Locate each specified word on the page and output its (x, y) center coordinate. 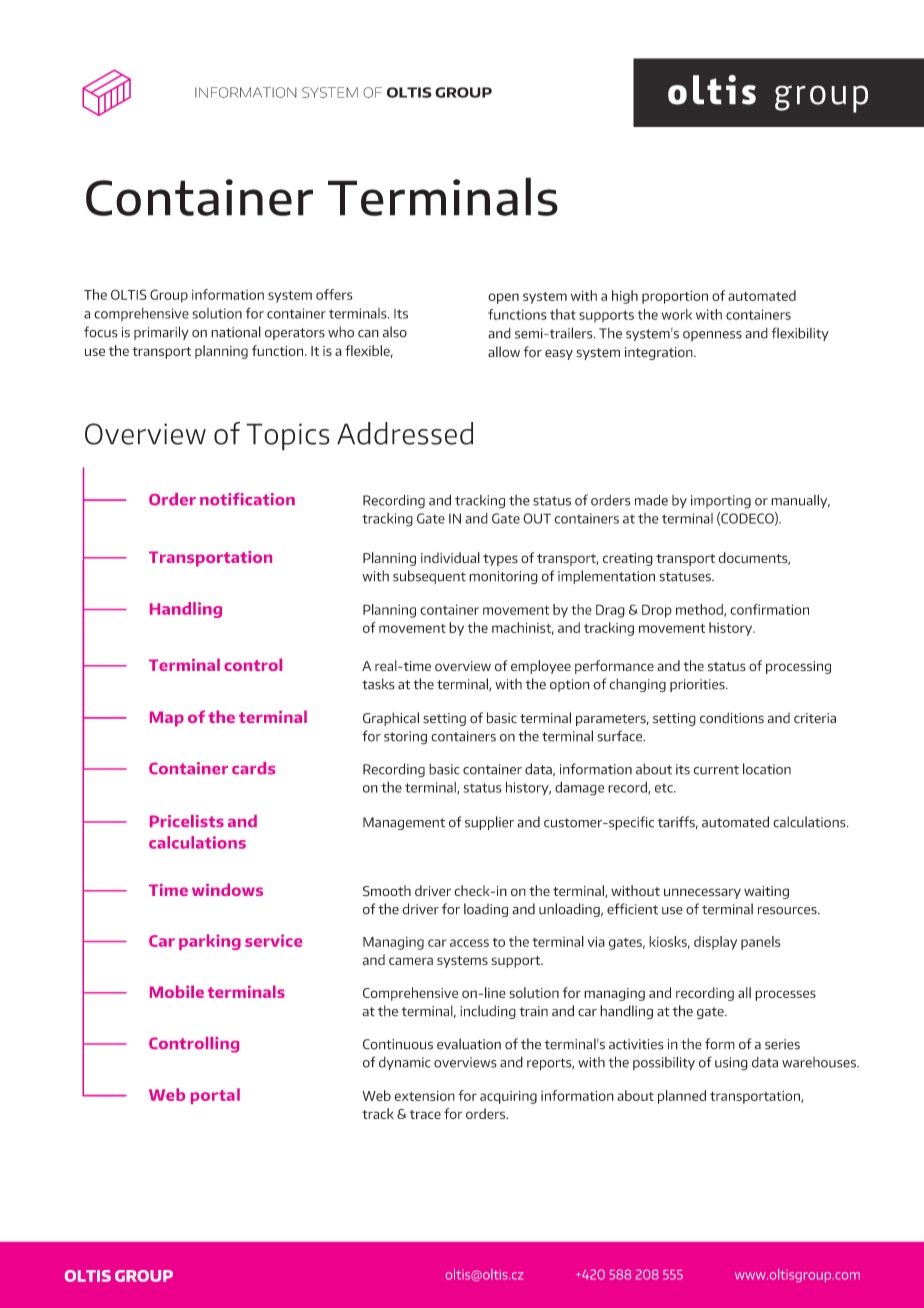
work (677, 314)
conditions (732, 718)
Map (167, 719)
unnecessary (702, 893)
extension (424, 1096)
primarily (161, 333)
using (731, 1064)
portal (215, 1096)
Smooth (387, 890)
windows (227, 889)
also (395, 332)
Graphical (391, 719)
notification (247, 499)
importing (721, 502)
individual (450, 557)
